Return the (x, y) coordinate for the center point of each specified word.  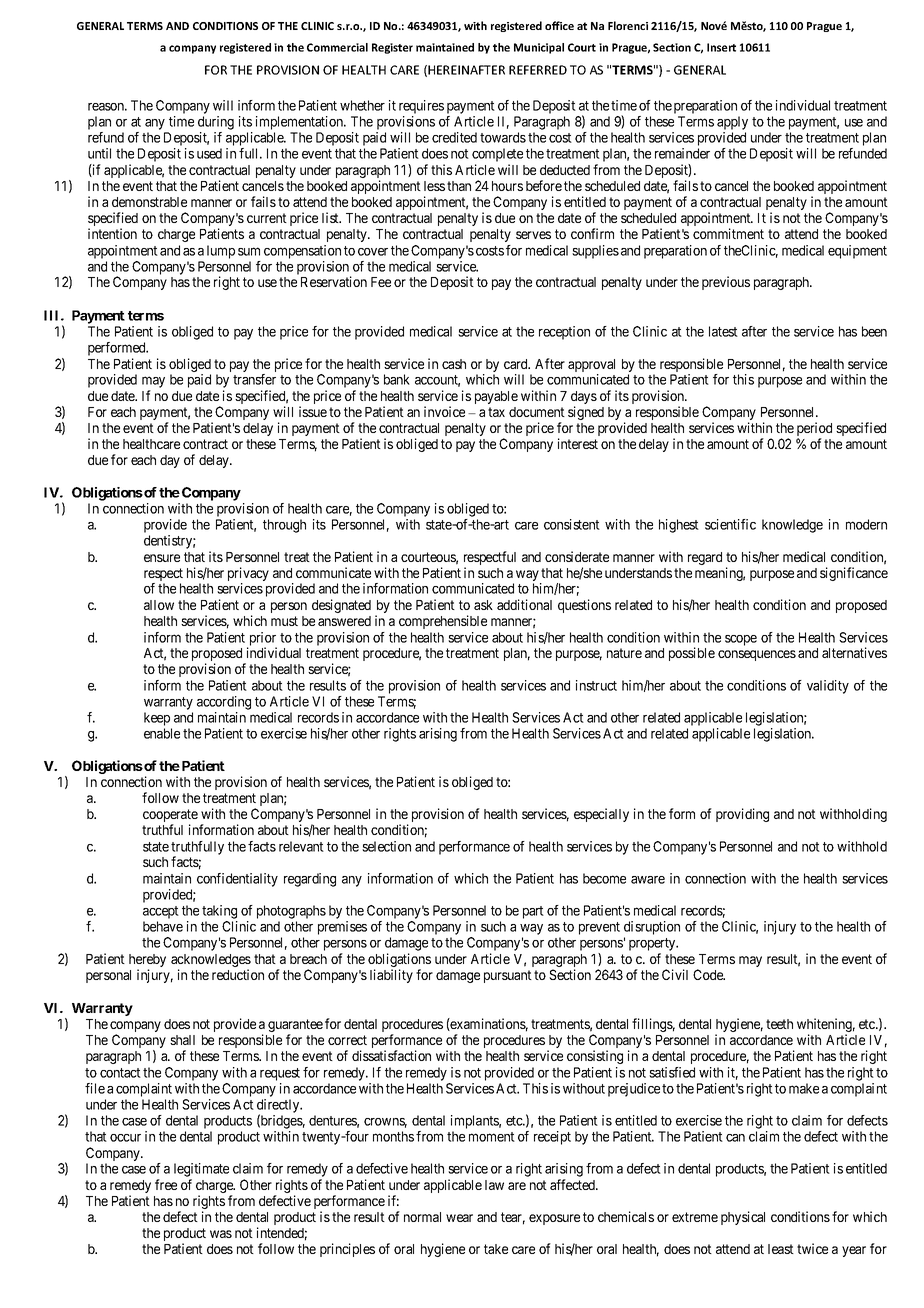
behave (163, 926)
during (216, 123)
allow (159, 605)
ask (483, 605)
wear (459, 1218)
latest (723, 331)
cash (454, 364)
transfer (254, 379)
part (533, 912)
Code (709, 974)
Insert (721, 47)
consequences (757, 655)
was (221, 1234)
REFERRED (538, 70)
